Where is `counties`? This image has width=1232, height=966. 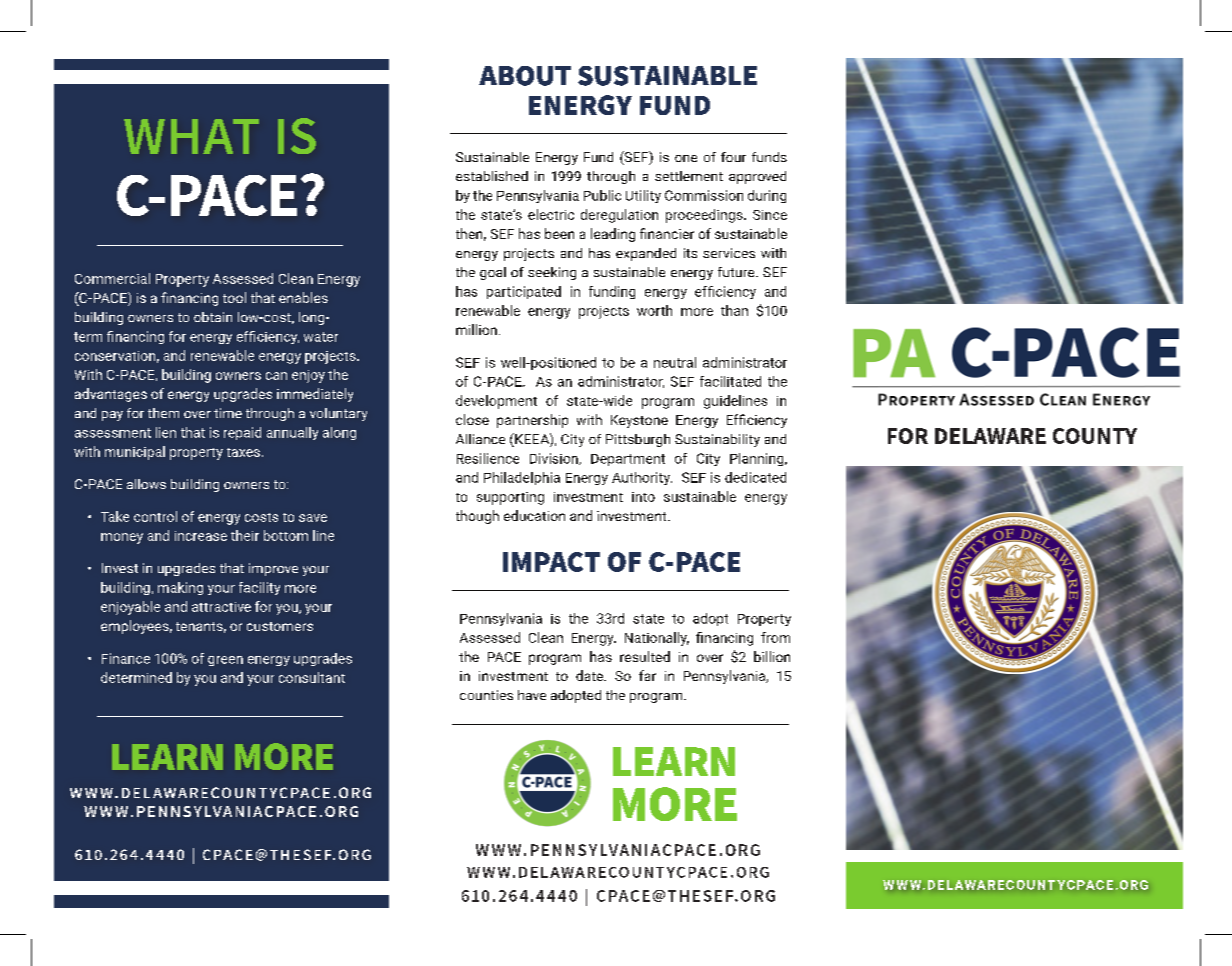
counties is located at coordinates (486, 695).
